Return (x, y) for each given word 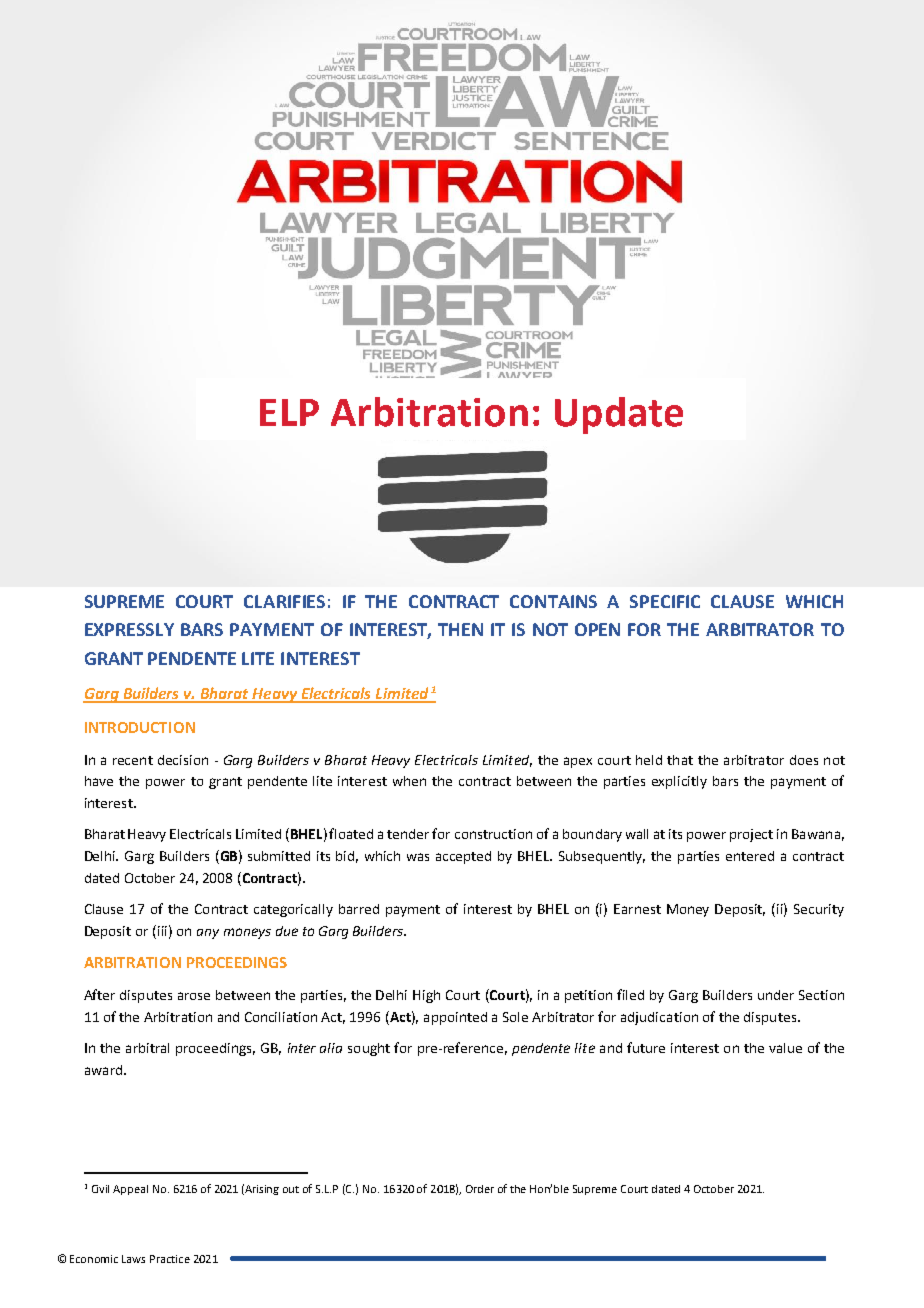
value (785, 1048)
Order (480, 1189)
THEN (460, 629)
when (409, 781)
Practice (170, 1259)
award (105, 1070)
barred (359, 909)
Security (819, 910)
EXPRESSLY (129, 629)
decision (183, 760)
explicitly (679, 782)
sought (369, 1049)
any (208, 934)
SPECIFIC (665, 601)
